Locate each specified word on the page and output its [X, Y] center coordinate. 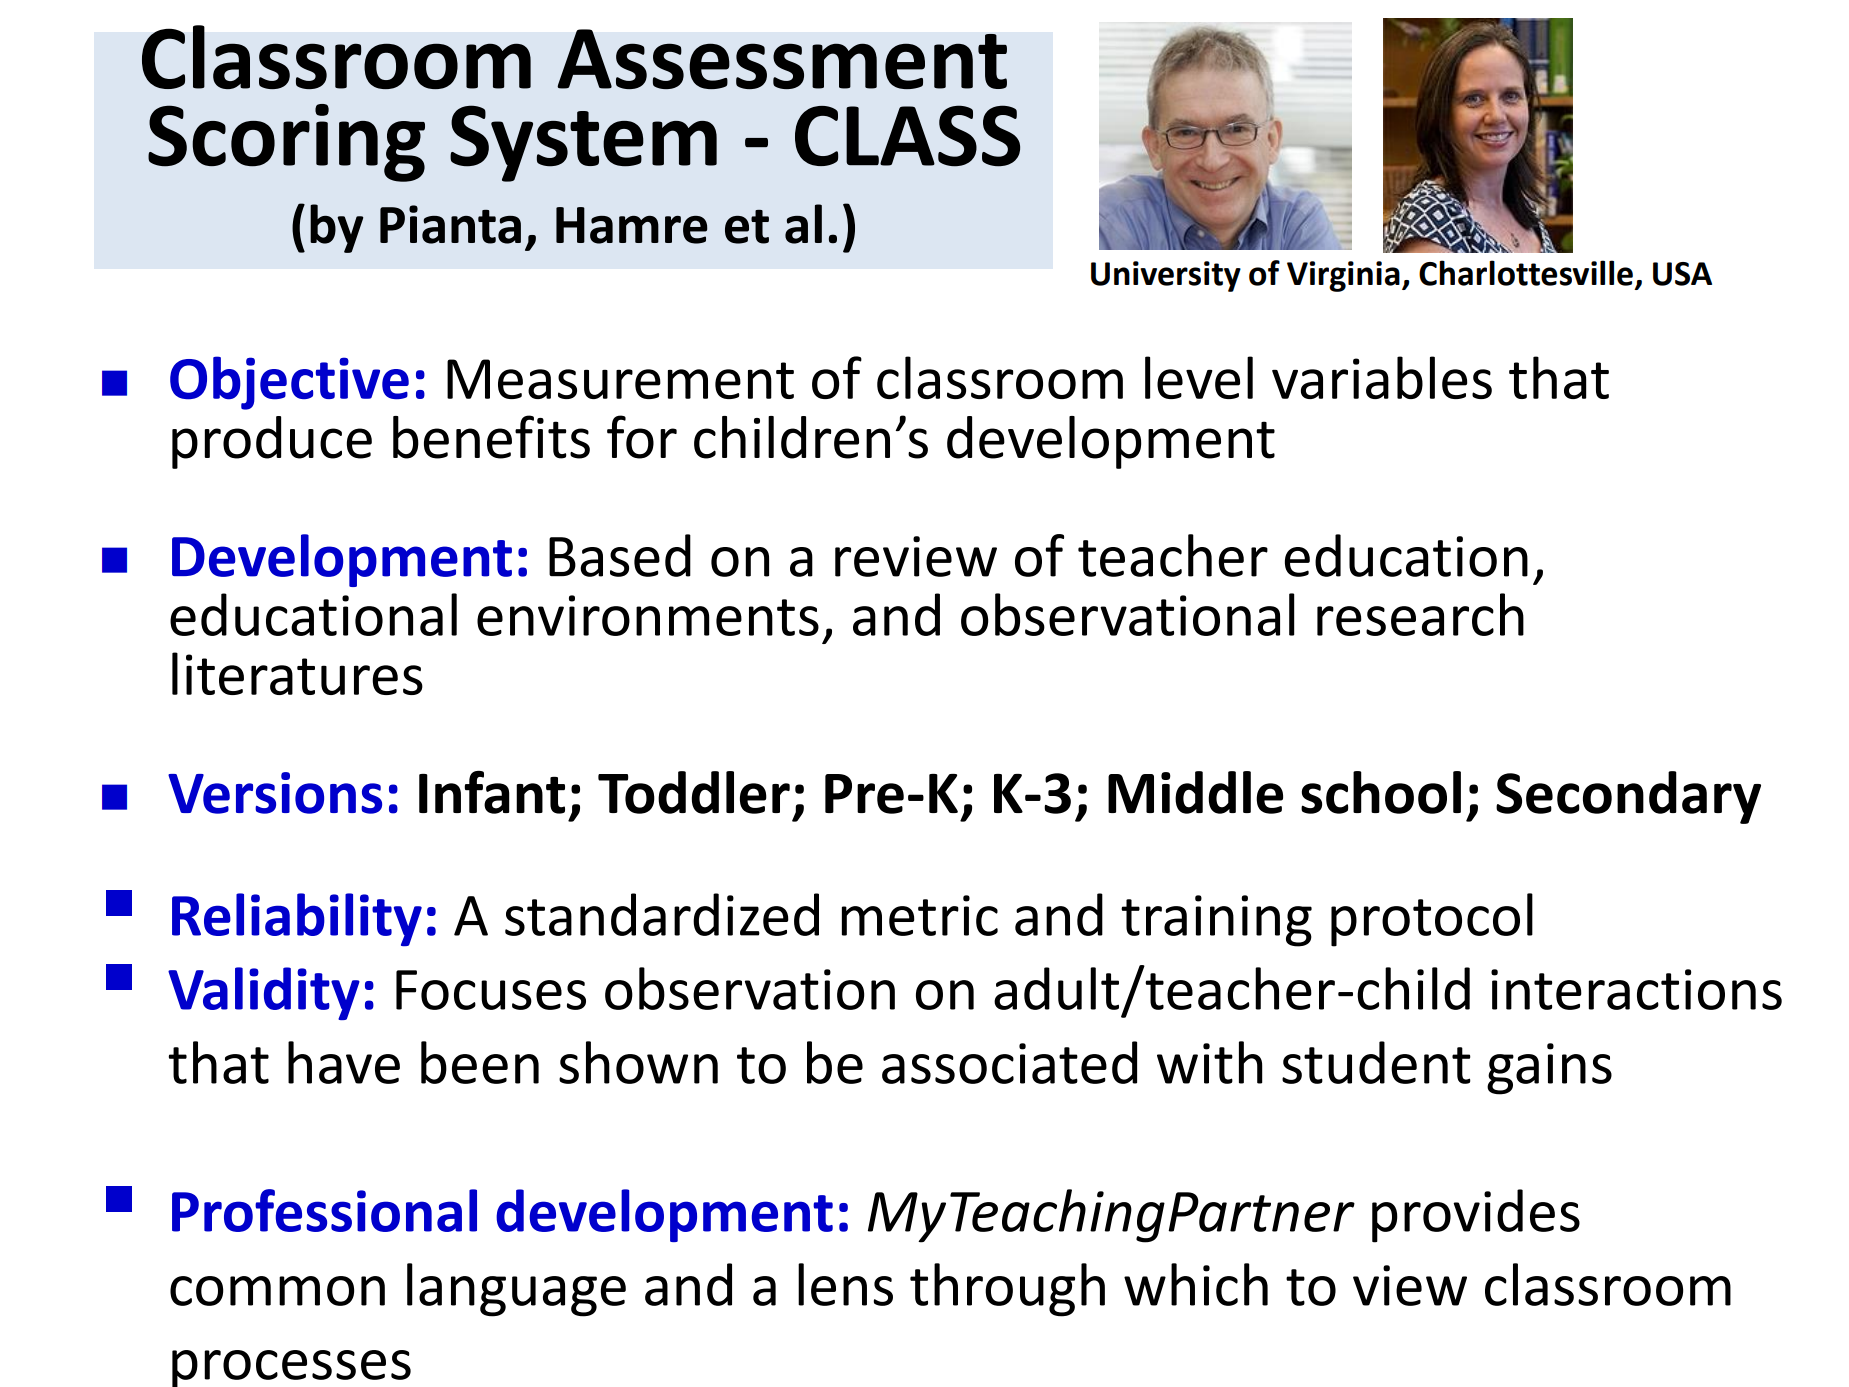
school [1381, 792]
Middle [1195, 792]
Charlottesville [1527, 274]
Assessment [782, 59]
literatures [297, 673]
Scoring [286, 143]
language [516, 1290]
